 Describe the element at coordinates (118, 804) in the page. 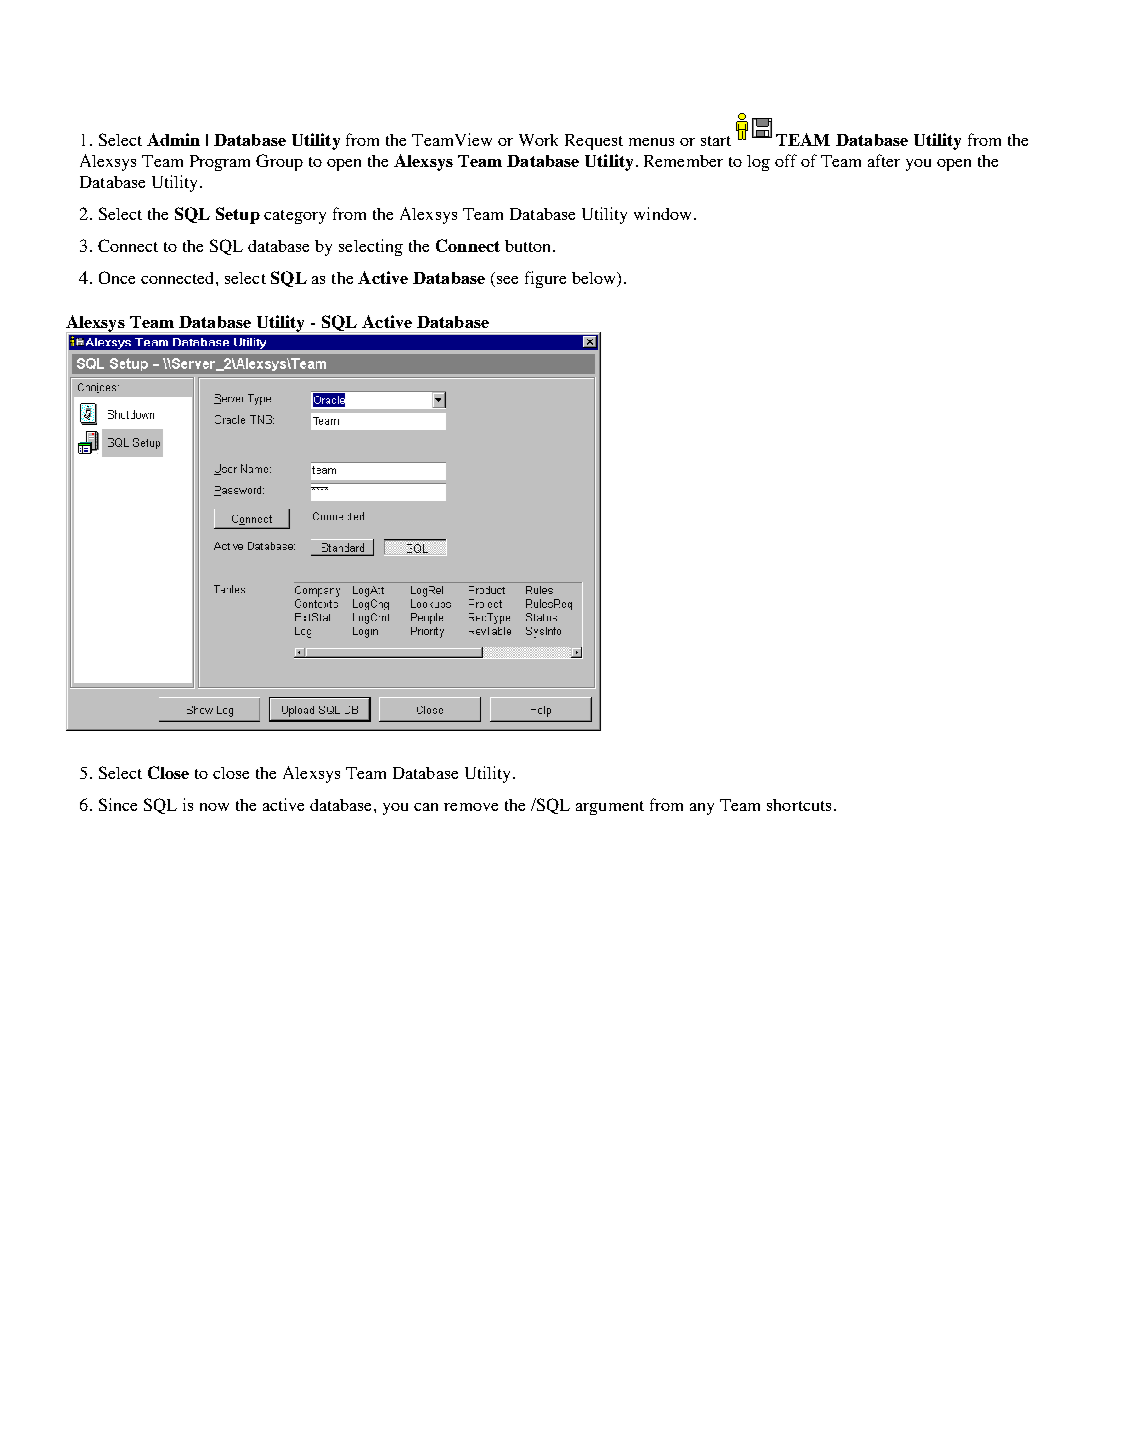

I see `Since` at that location.
